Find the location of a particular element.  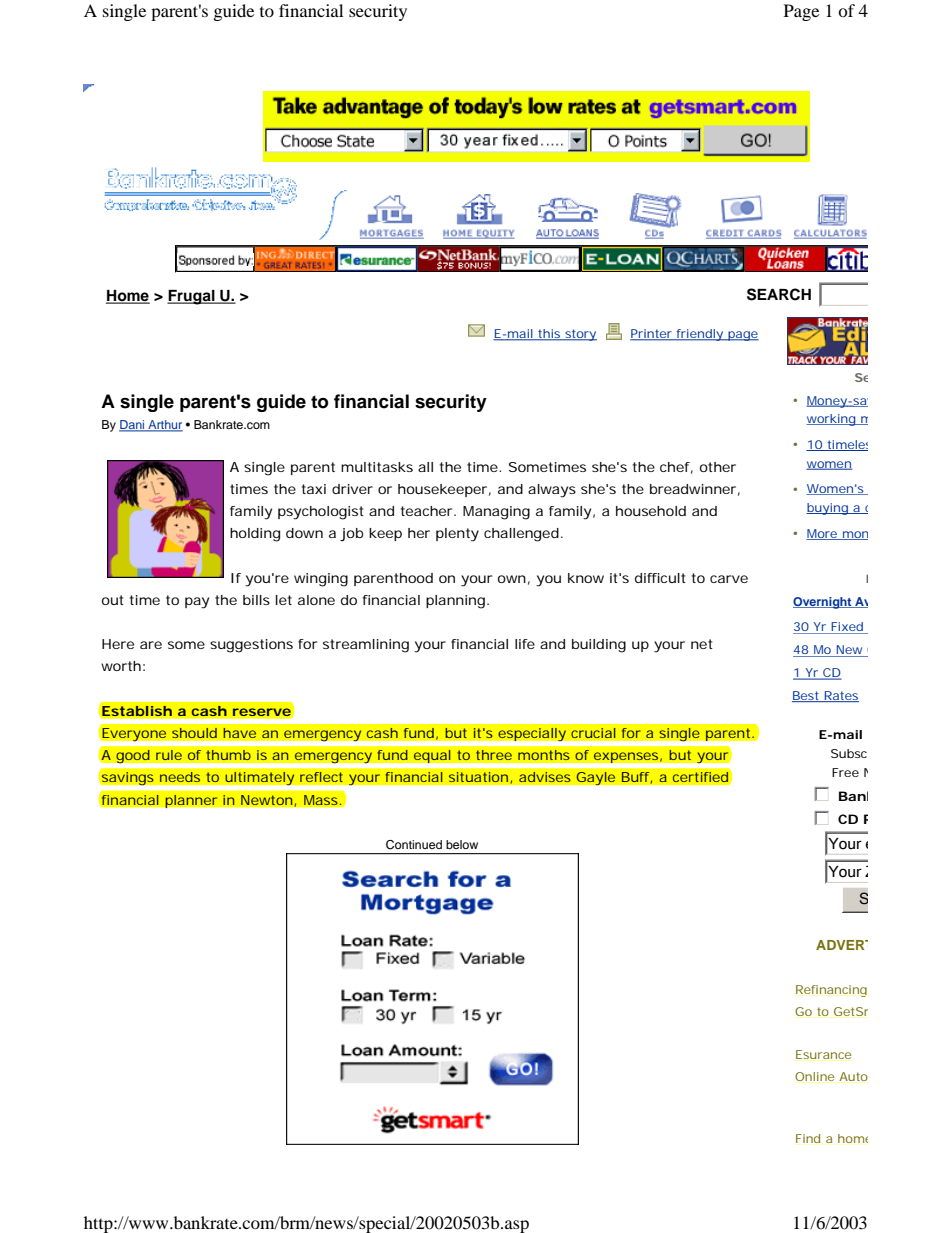

SEARCH is located at coordinates (779, 294).
